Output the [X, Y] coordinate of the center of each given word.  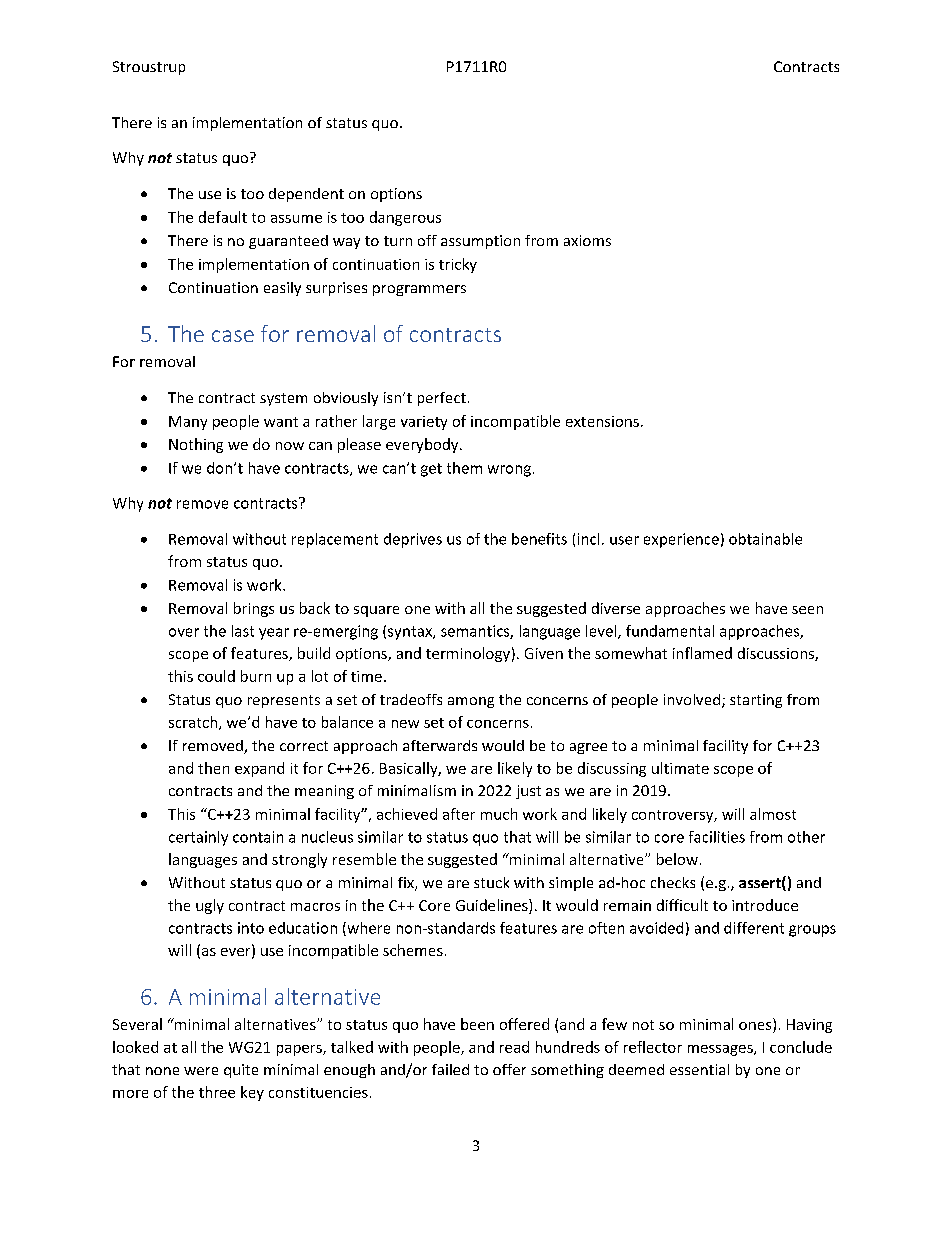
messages [721, 1050]
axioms [587, 240]
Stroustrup [149, 68]
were [201, 1071]
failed [450, 1069]
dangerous [405, 218]
